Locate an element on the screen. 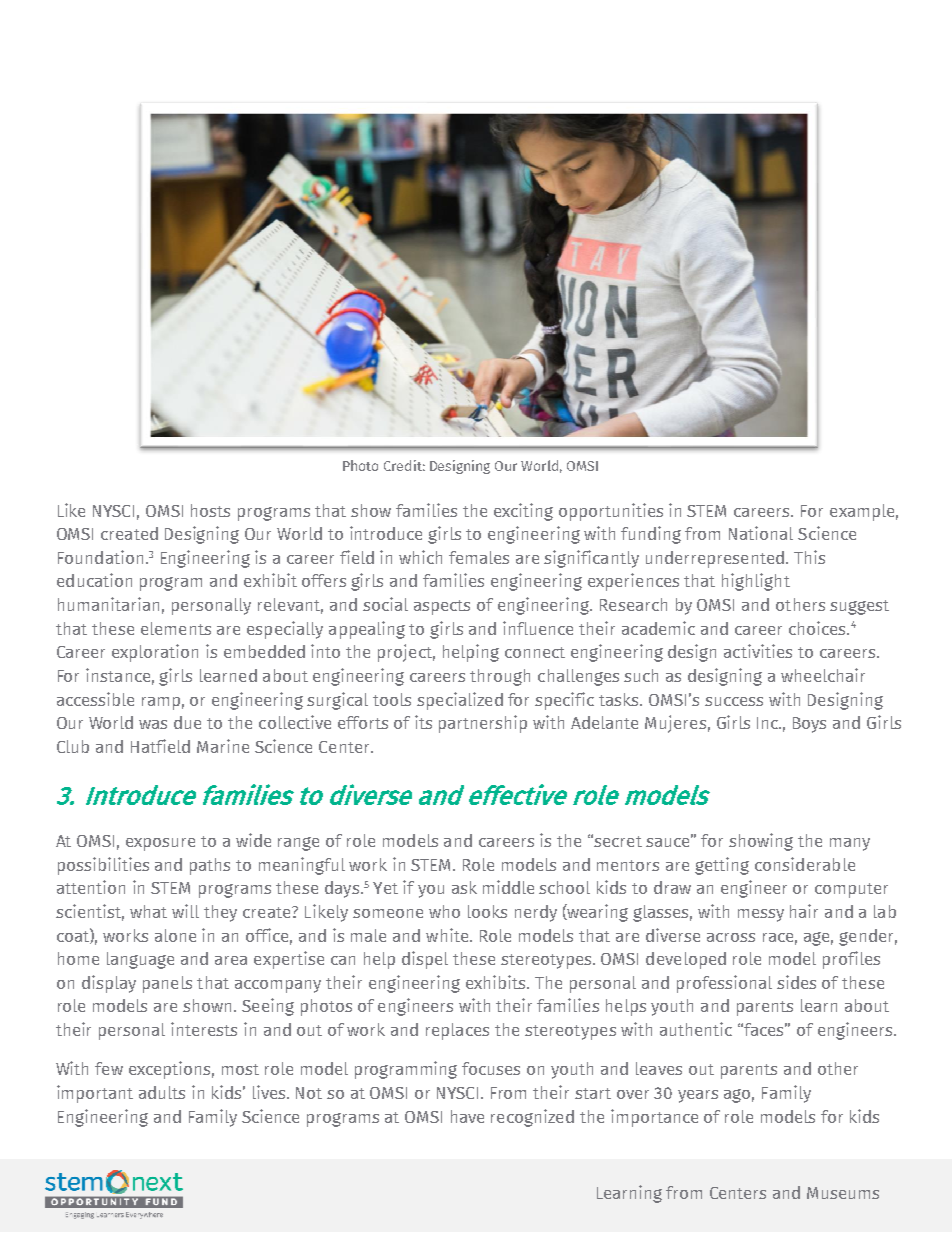 The width and height of the screenshot is (952, 1233). exciting is located at coordinates (523, 512).
